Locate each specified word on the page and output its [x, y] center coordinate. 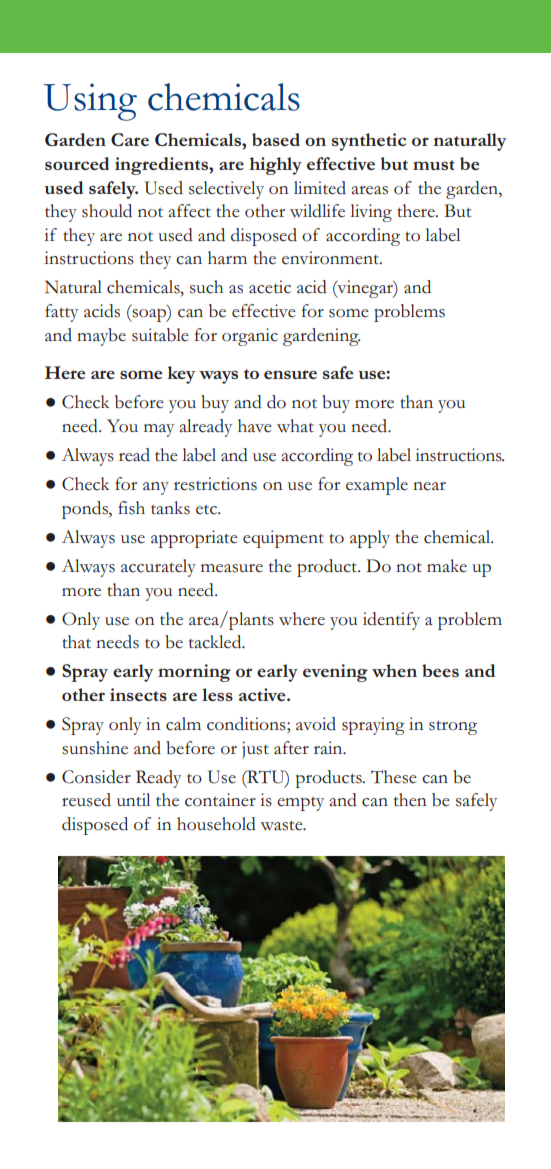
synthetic [369, 142]
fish [131, 508]
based [276, 139]
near [429, 486]
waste [282, 826]
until [133, 799]
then [410, 800]
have [255, 426]
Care [130, 139]
